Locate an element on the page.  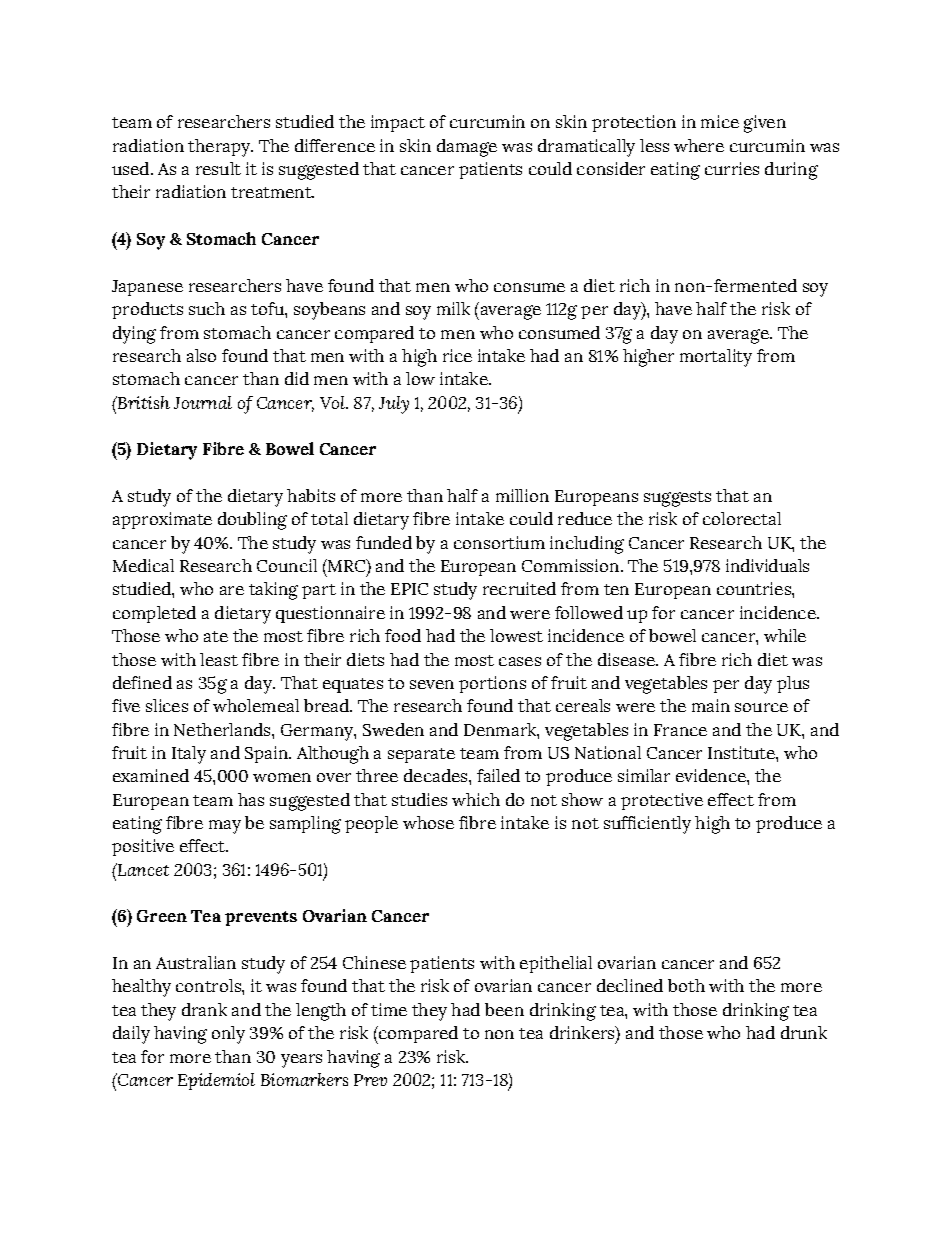
completed is located at coordinates (154, 614).
